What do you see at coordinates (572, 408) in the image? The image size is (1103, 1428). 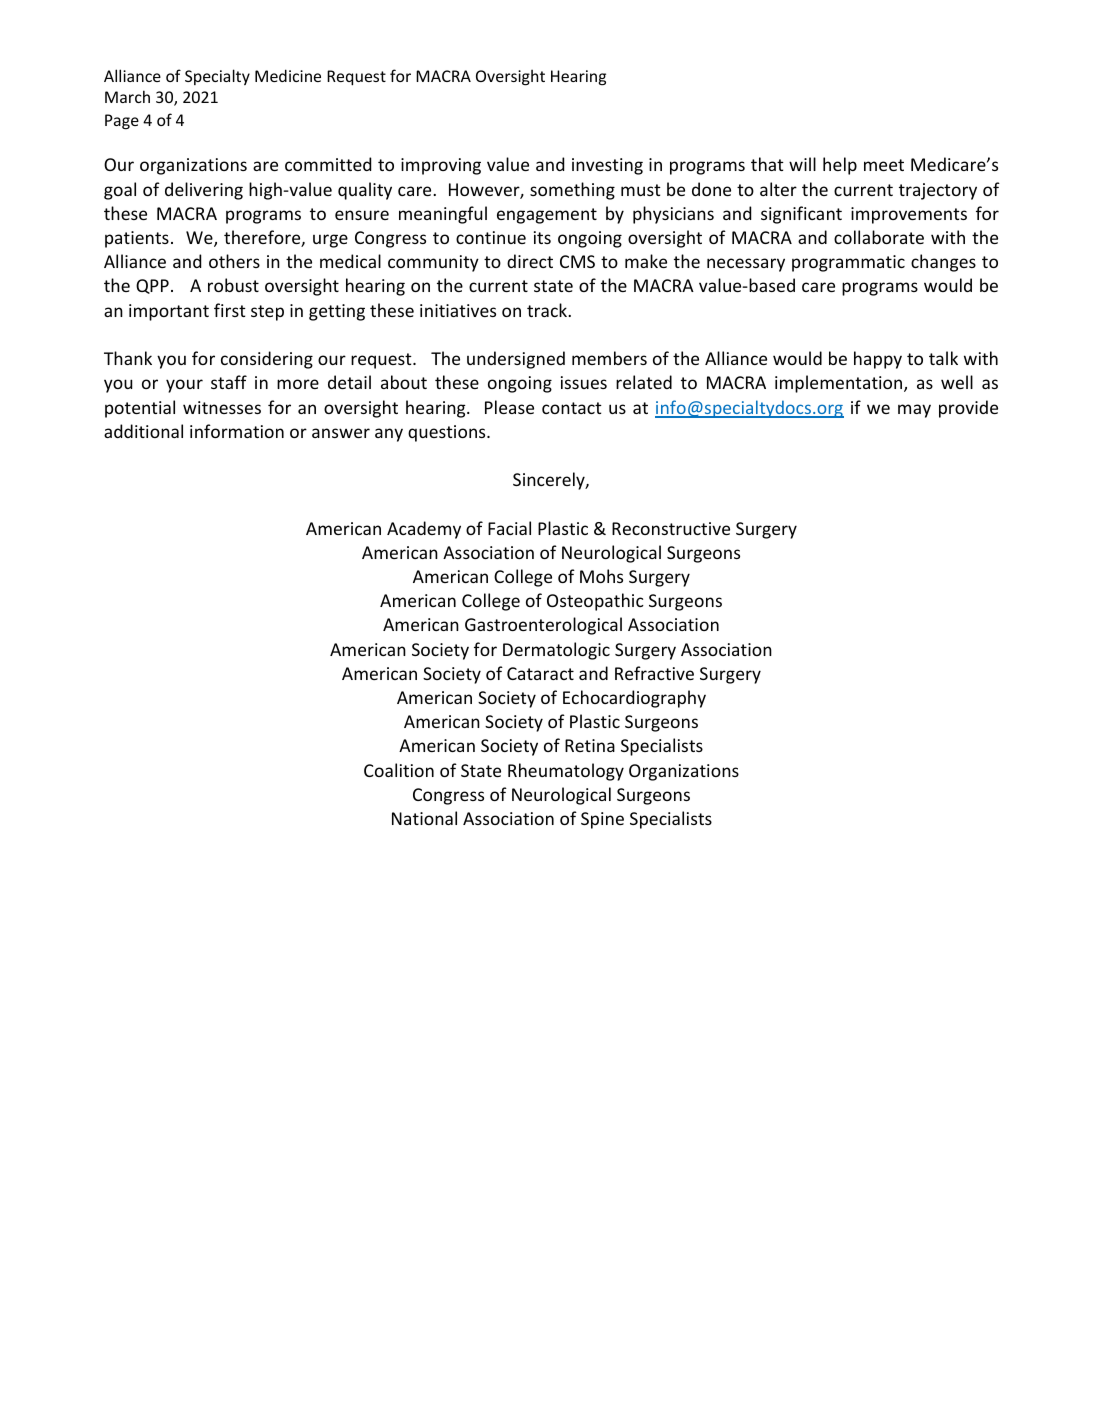 I see `contact` at bounding box center [572, 408].
